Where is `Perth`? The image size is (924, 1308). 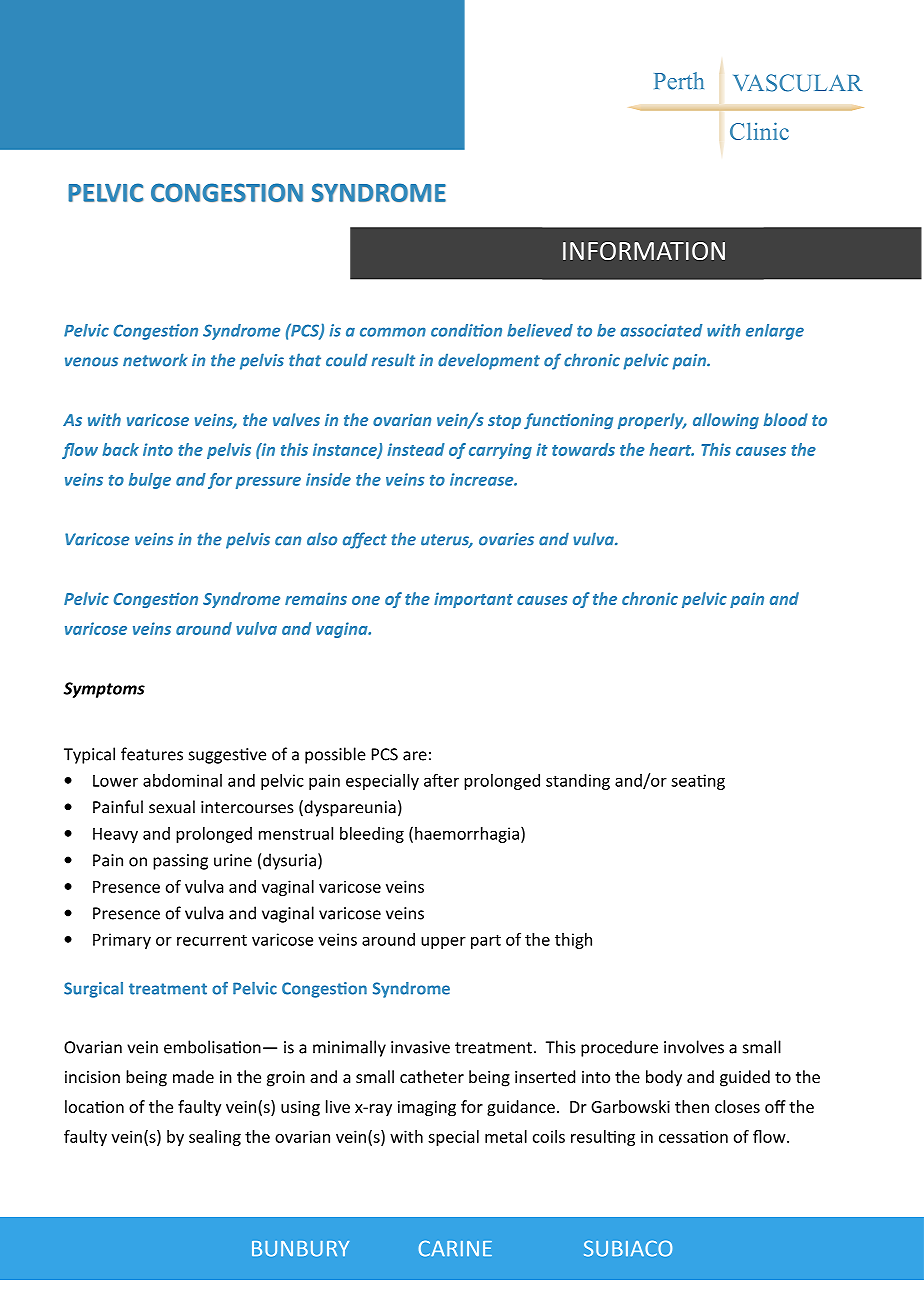 Perth is located at coordinates (679, 81).
